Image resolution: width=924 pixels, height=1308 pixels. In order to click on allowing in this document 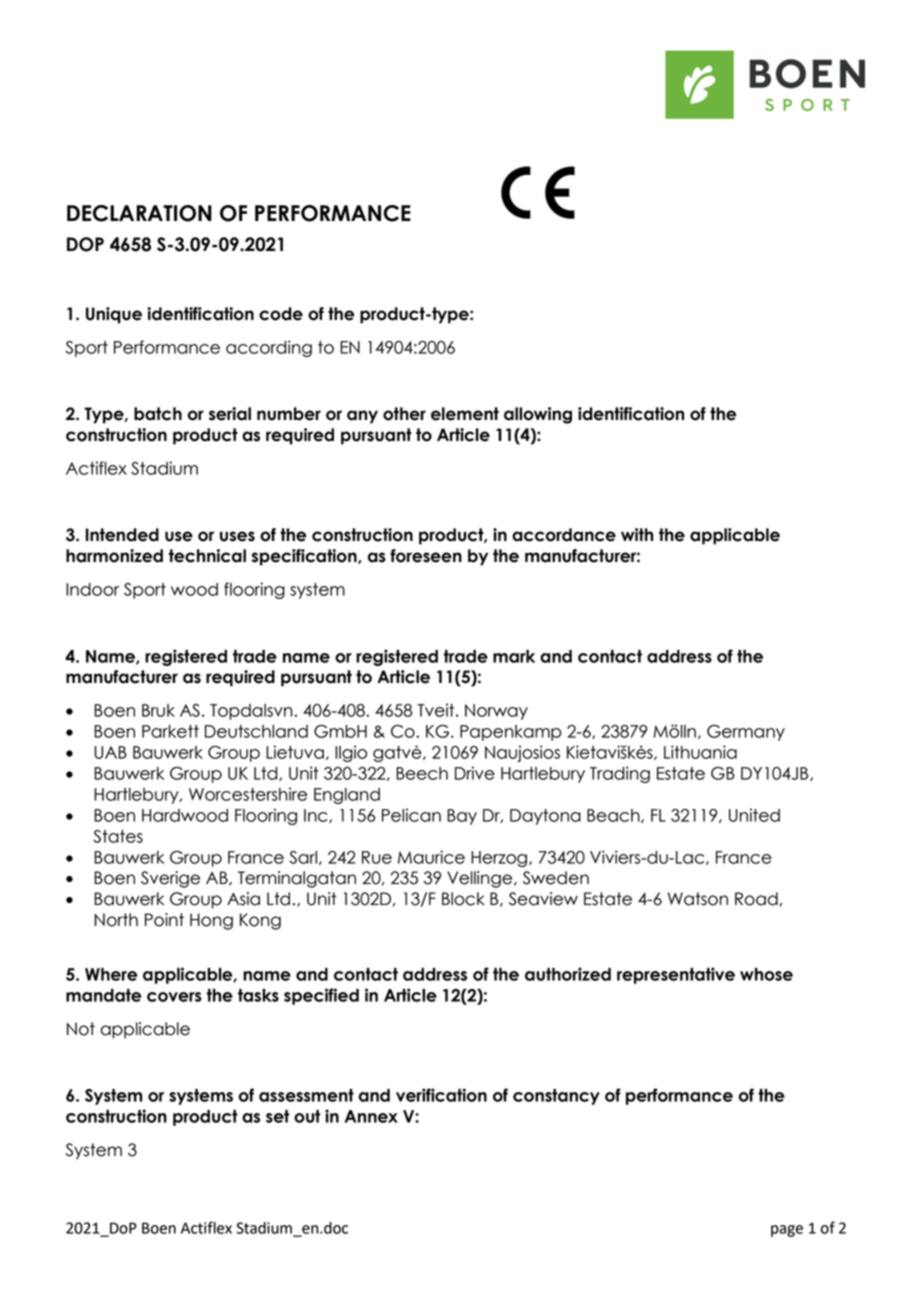, I will do `click(538, 415)`.
